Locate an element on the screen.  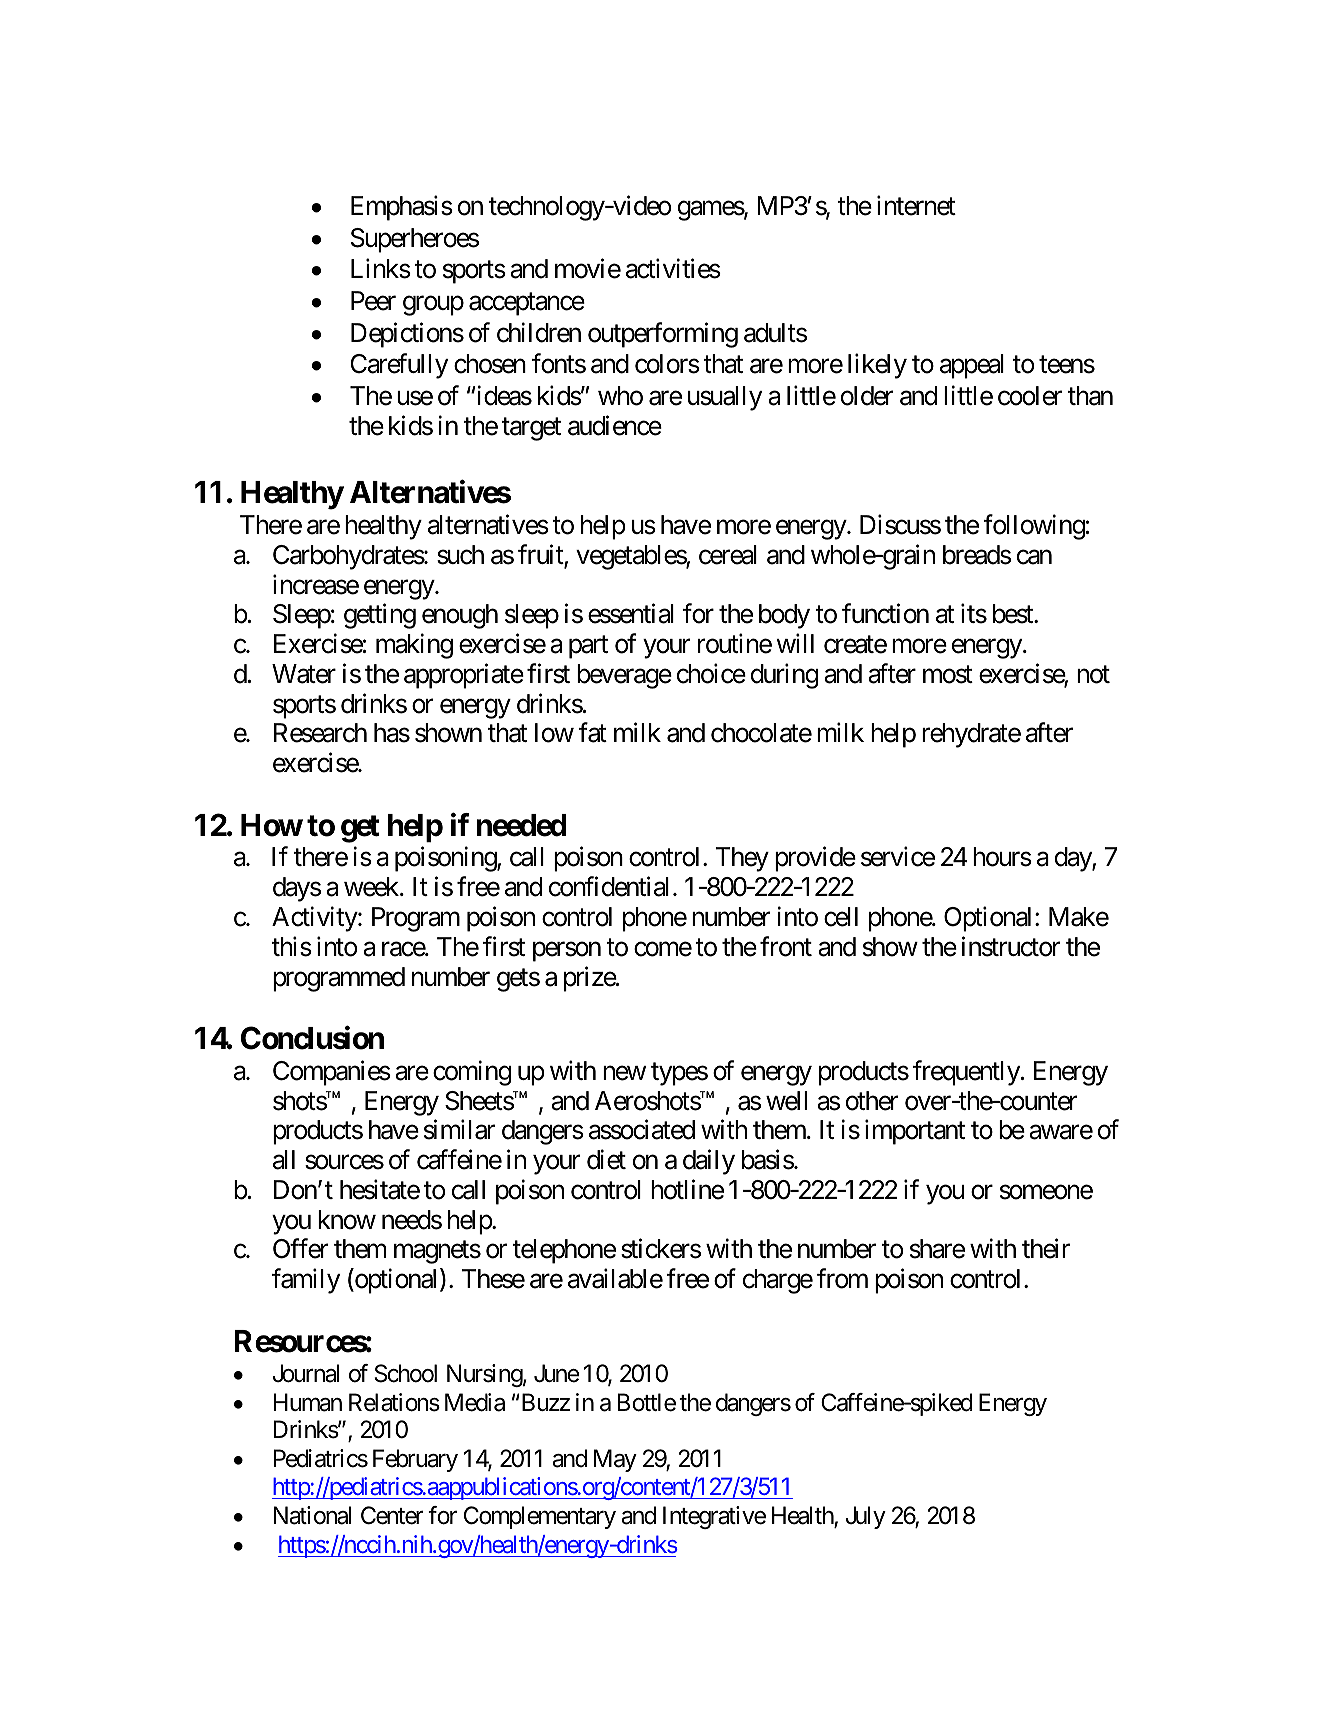
instructor is located at coordinates (1011, 946).
